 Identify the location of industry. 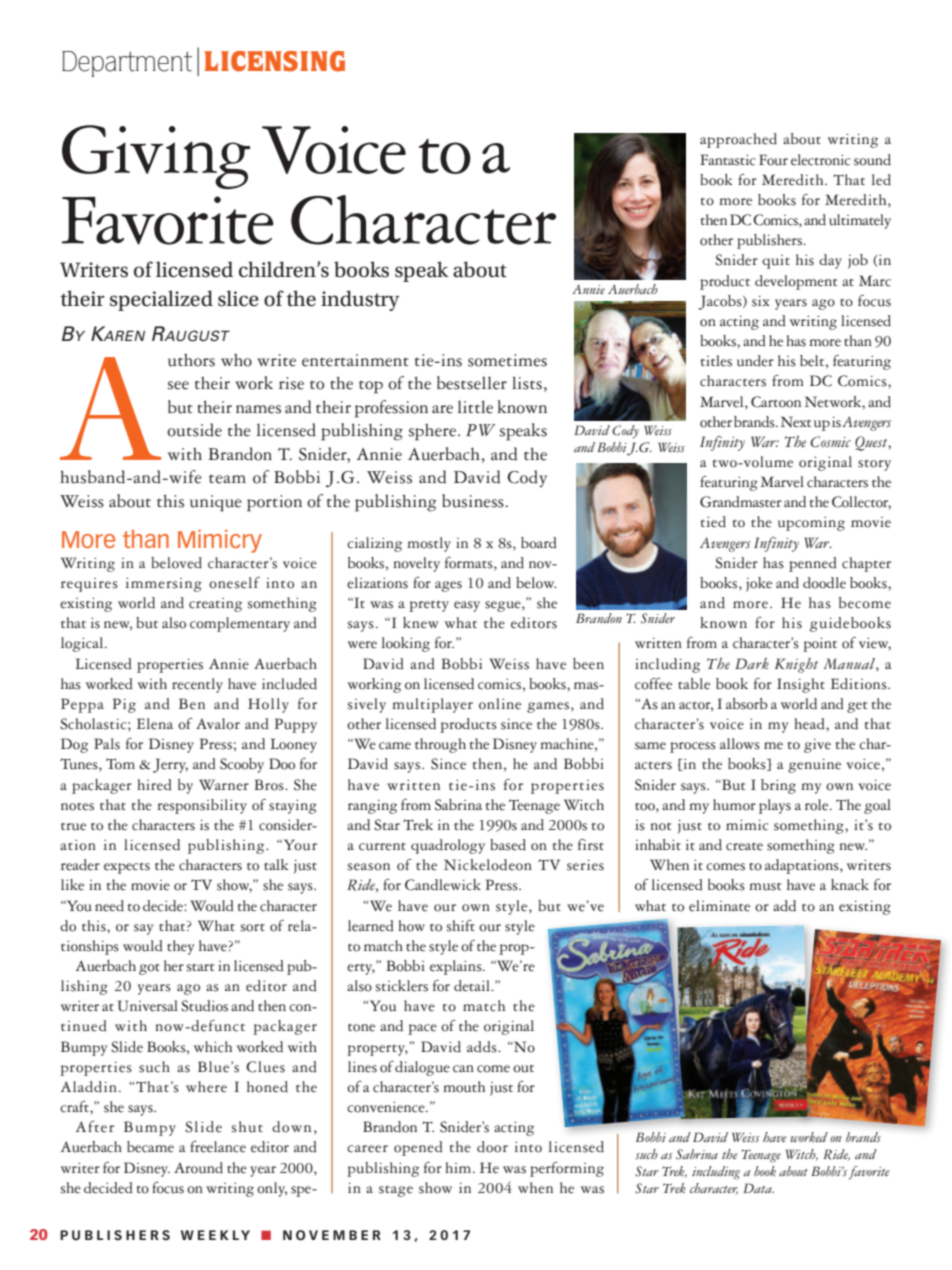
(360, 300).
